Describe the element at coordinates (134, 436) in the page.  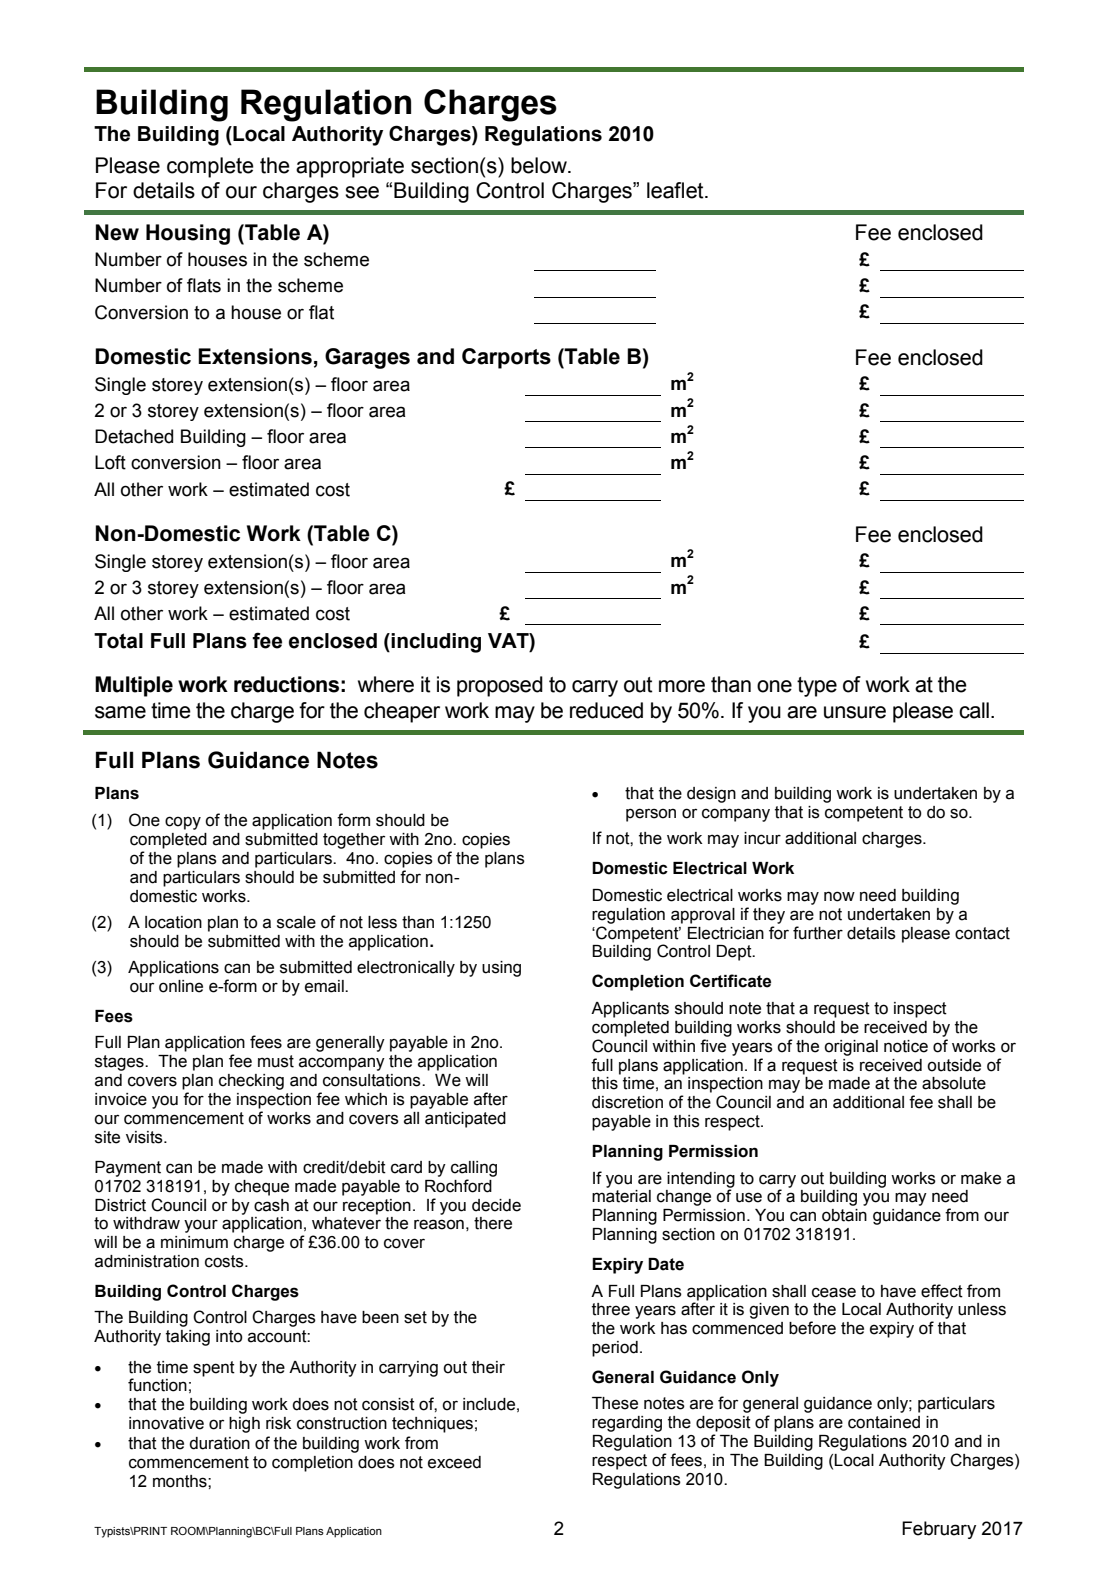
I see `Detached` at that location.
